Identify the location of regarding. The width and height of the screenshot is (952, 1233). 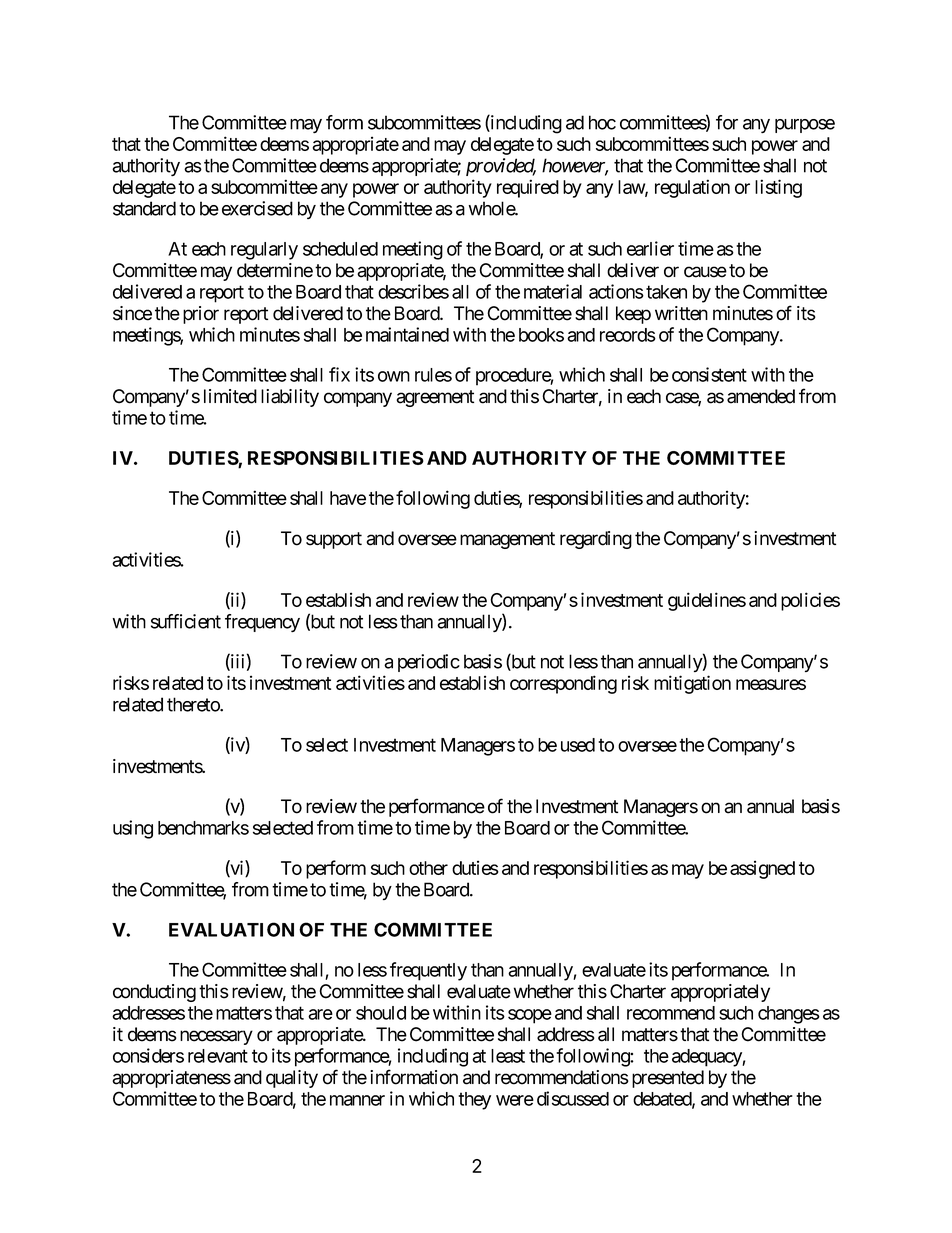
(596, 540).
